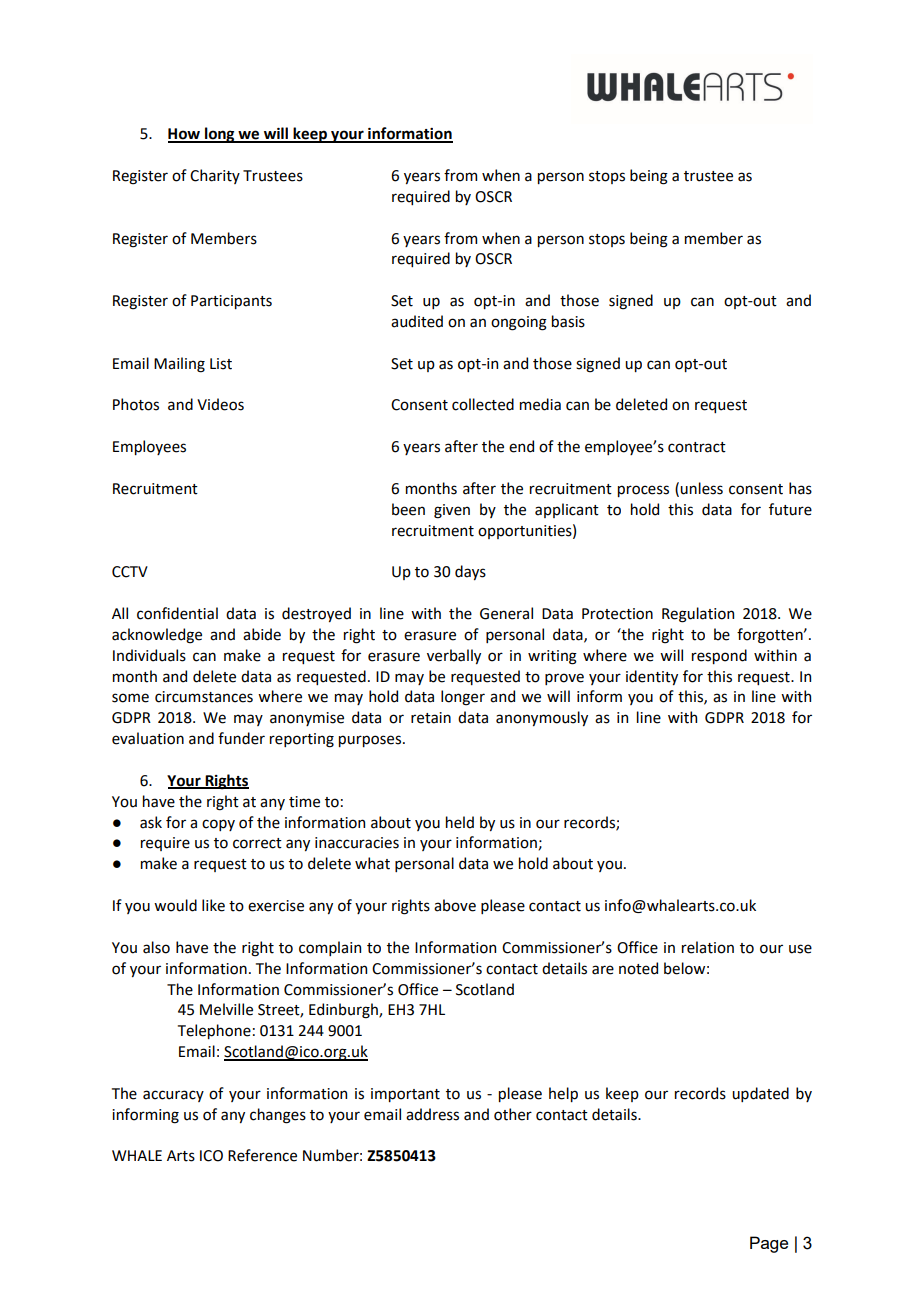 This image has width=924, height=1308. Describe the element at coordinates (568, 321) in the image. I see `basis` at that location.
